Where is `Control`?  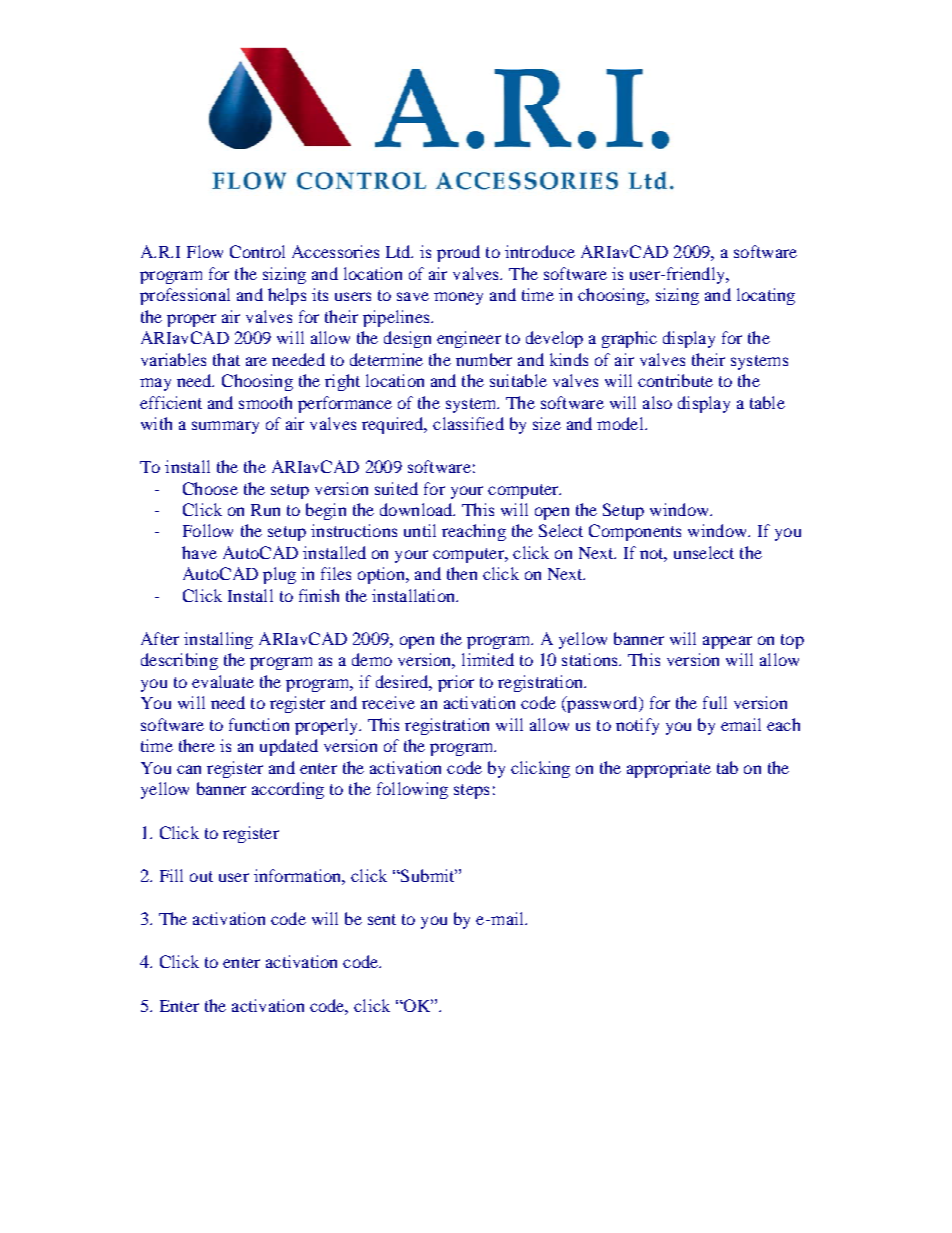
Control is located at coordinates (257, 251).
